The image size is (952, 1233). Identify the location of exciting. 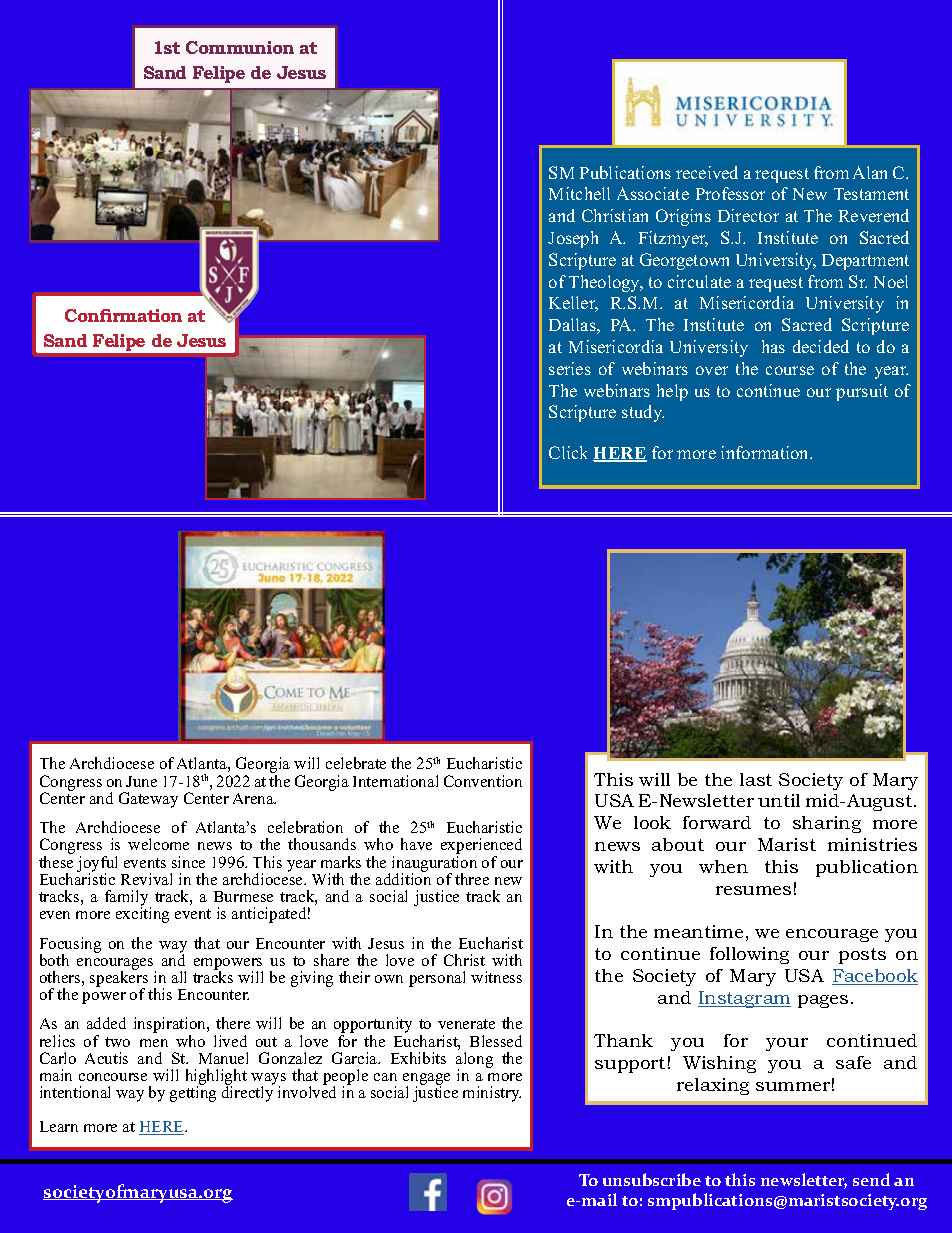
(142, 914).
